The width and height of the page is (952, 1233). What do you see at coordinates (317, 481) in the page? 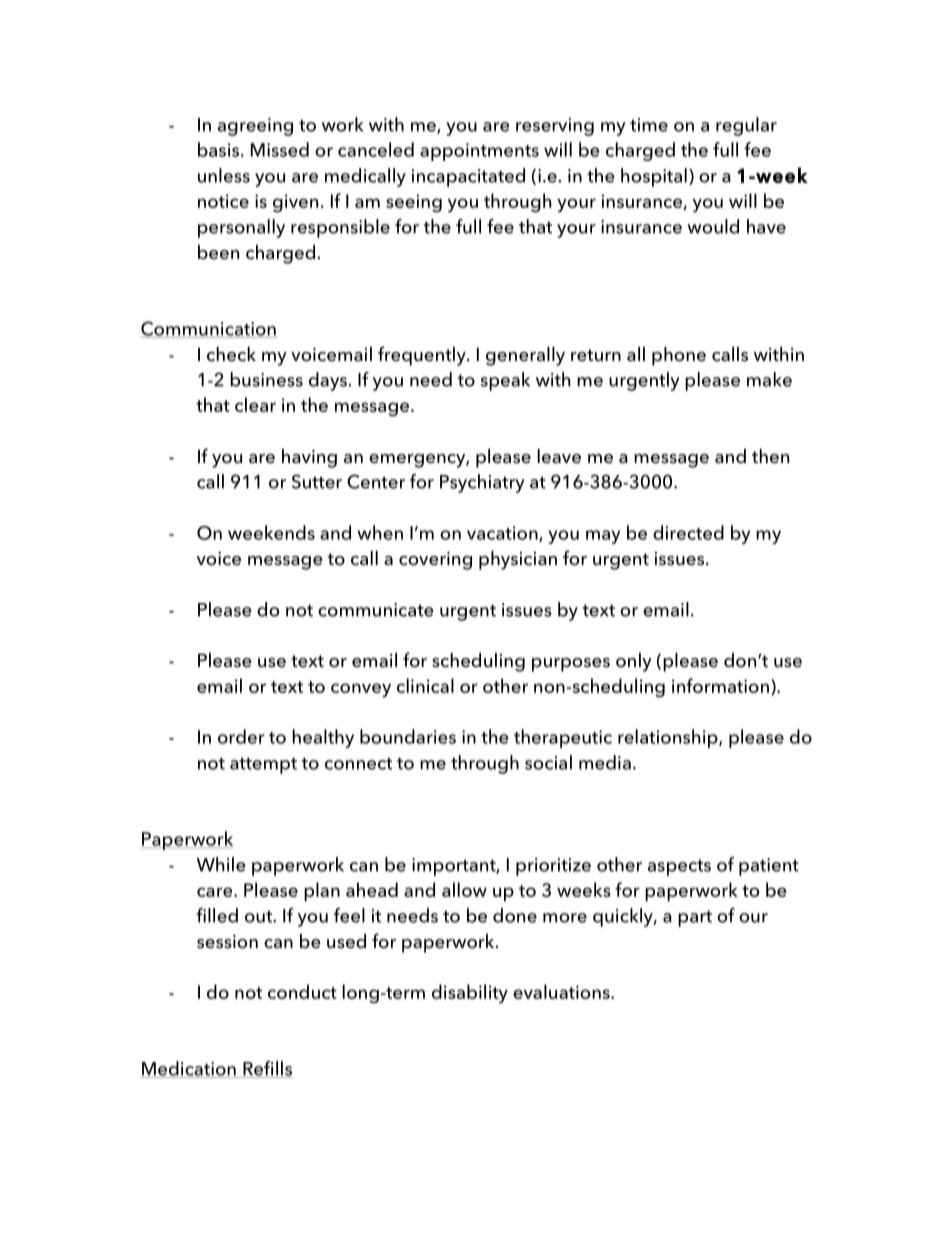
I see `Sutter` at bounding box center [317, 481].
